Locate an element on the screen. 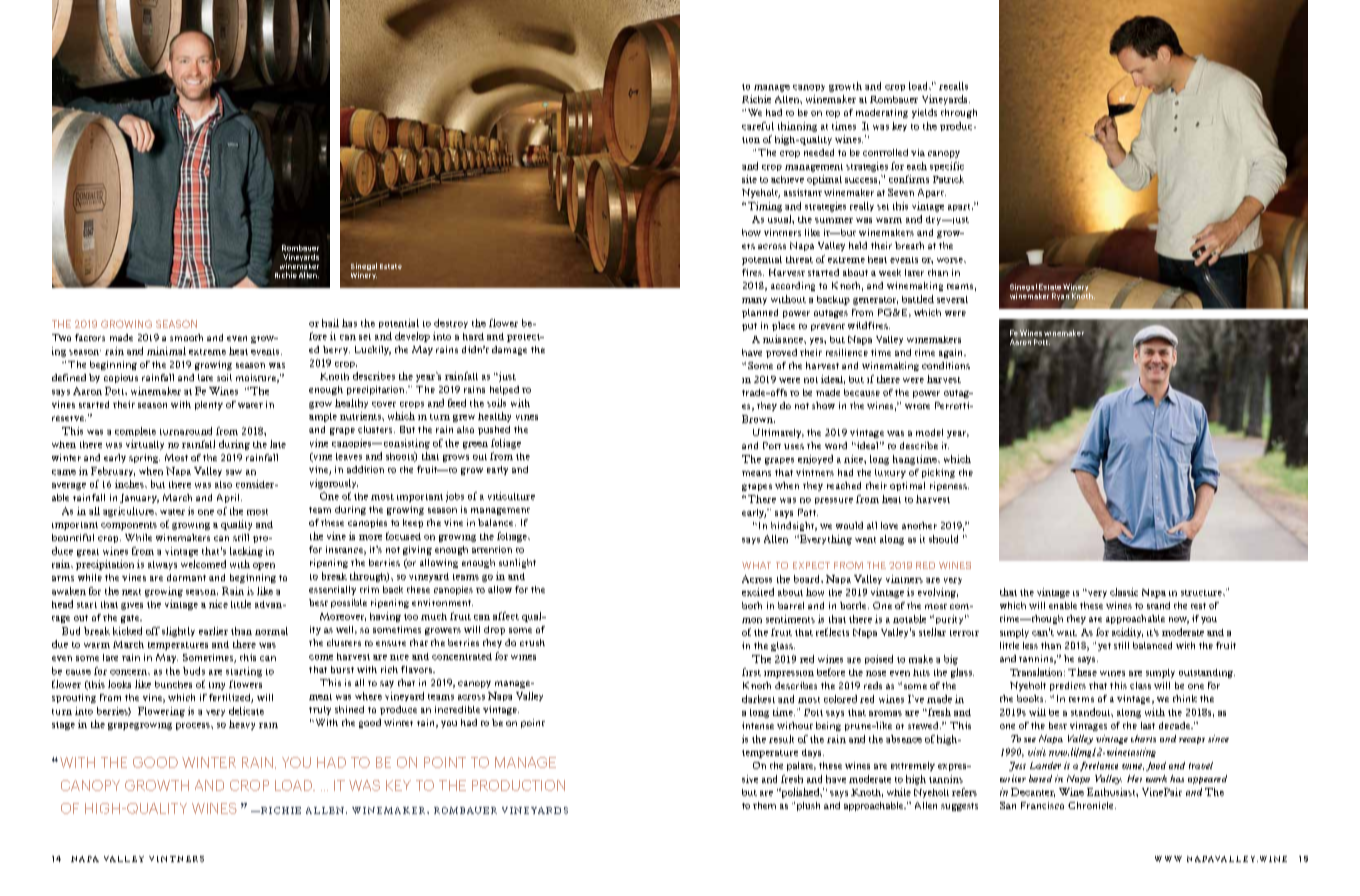  both is located at coordinates (752, 605).
